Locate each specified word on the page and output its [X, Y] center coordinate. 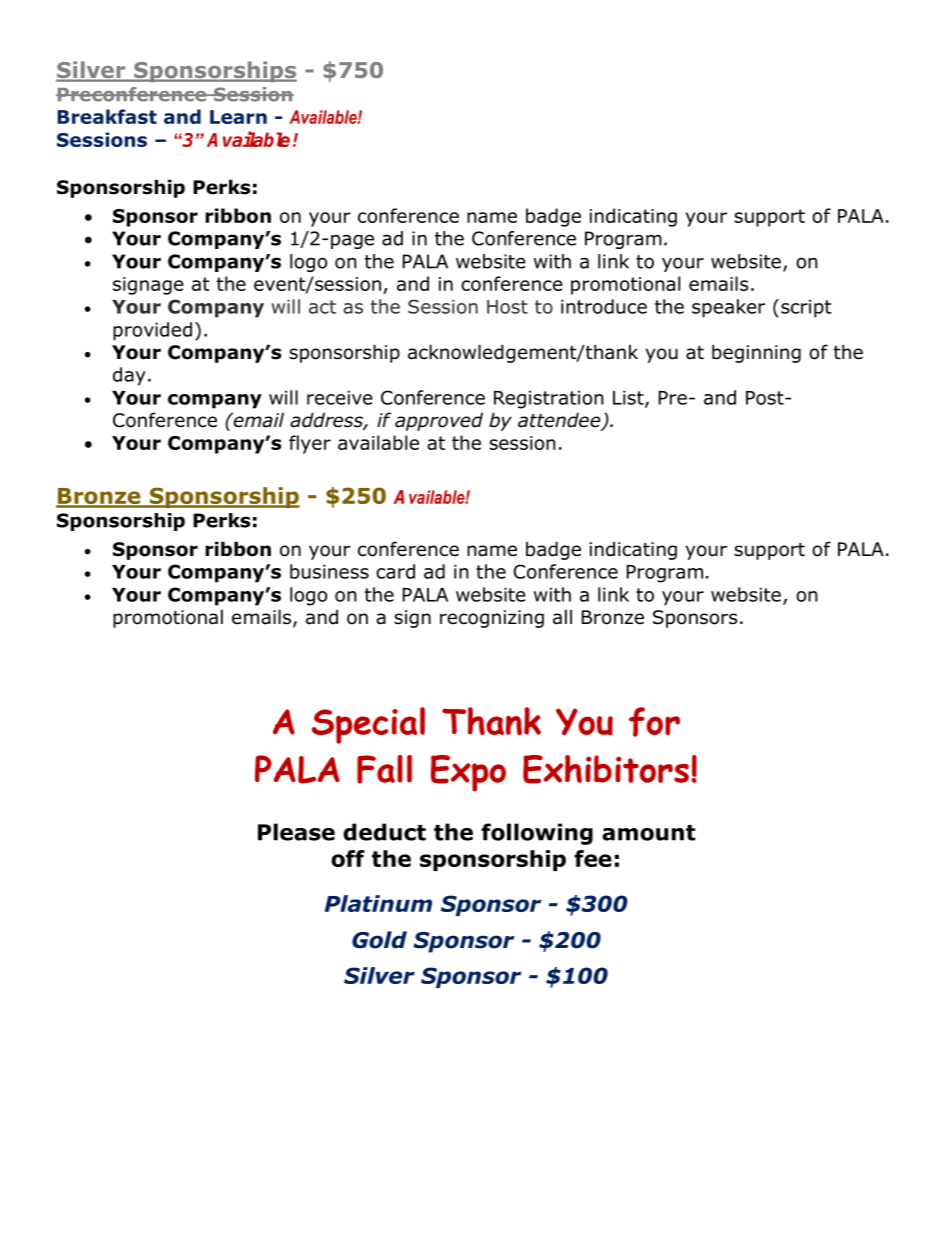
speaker [728, 308]
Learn [238, 117]
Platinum [378, 903]
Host [507, 307]
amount [648, 833]
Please [296, 832]
